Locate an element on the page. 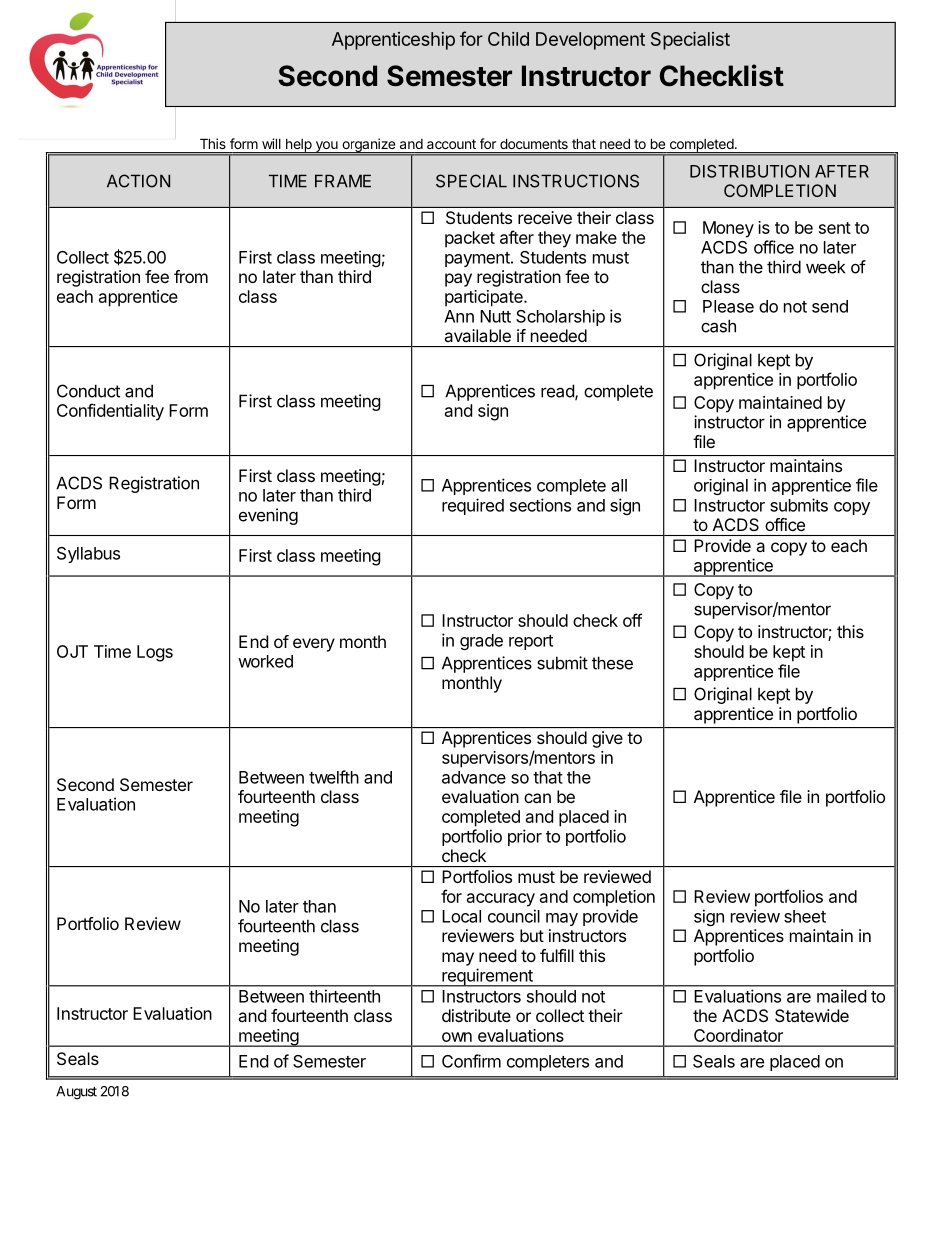 The height and width of the image is (1233, 952). August is located at coordinates (76, 1093).
